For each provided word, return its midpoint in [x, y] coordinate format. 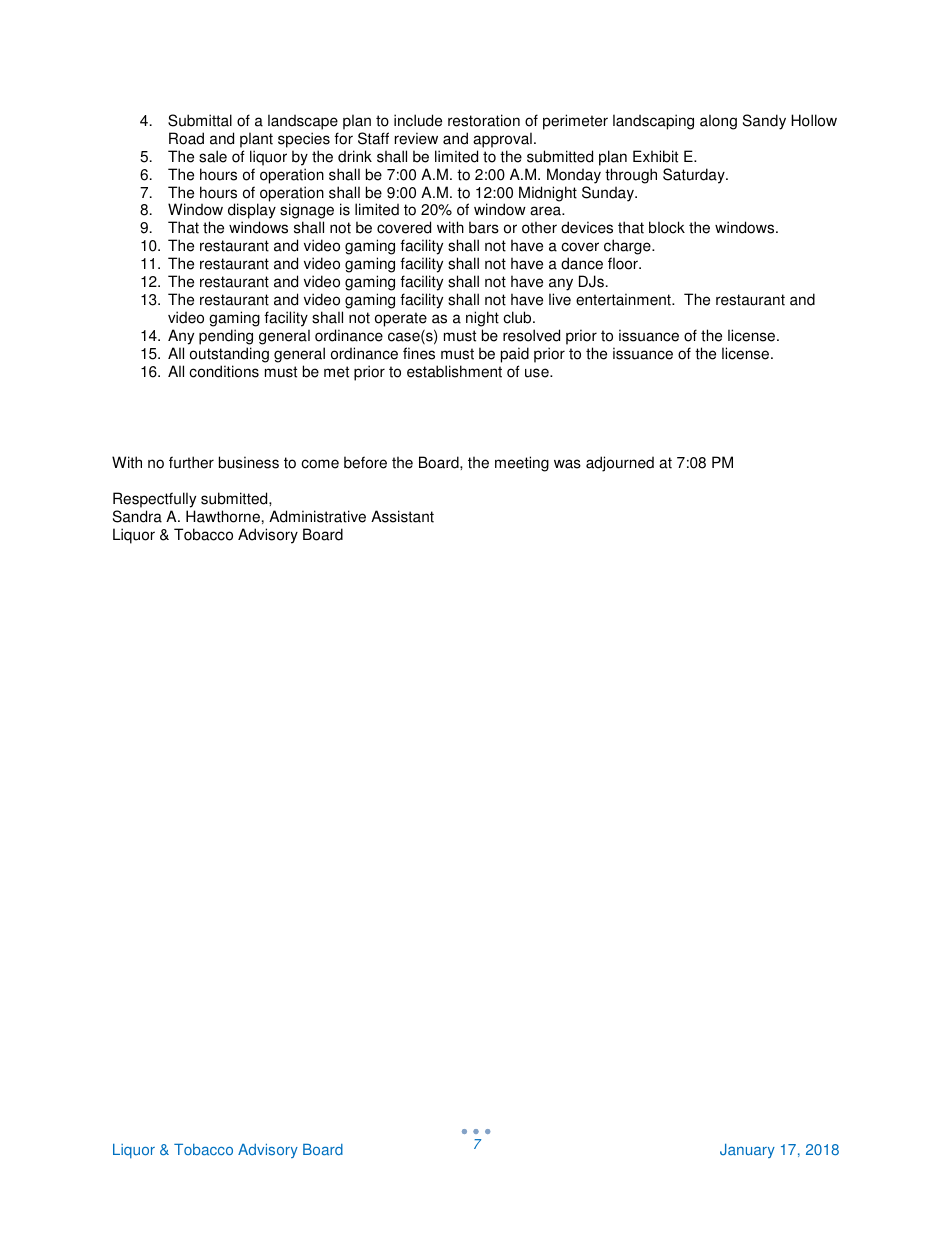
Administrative [317, 516]
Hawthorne [223, 516]
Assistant [402, 516]
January [747, 1151]
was [567, 464]
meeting [522, 464]
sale [213, 156]
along [718, 122]
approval [502, 140]
